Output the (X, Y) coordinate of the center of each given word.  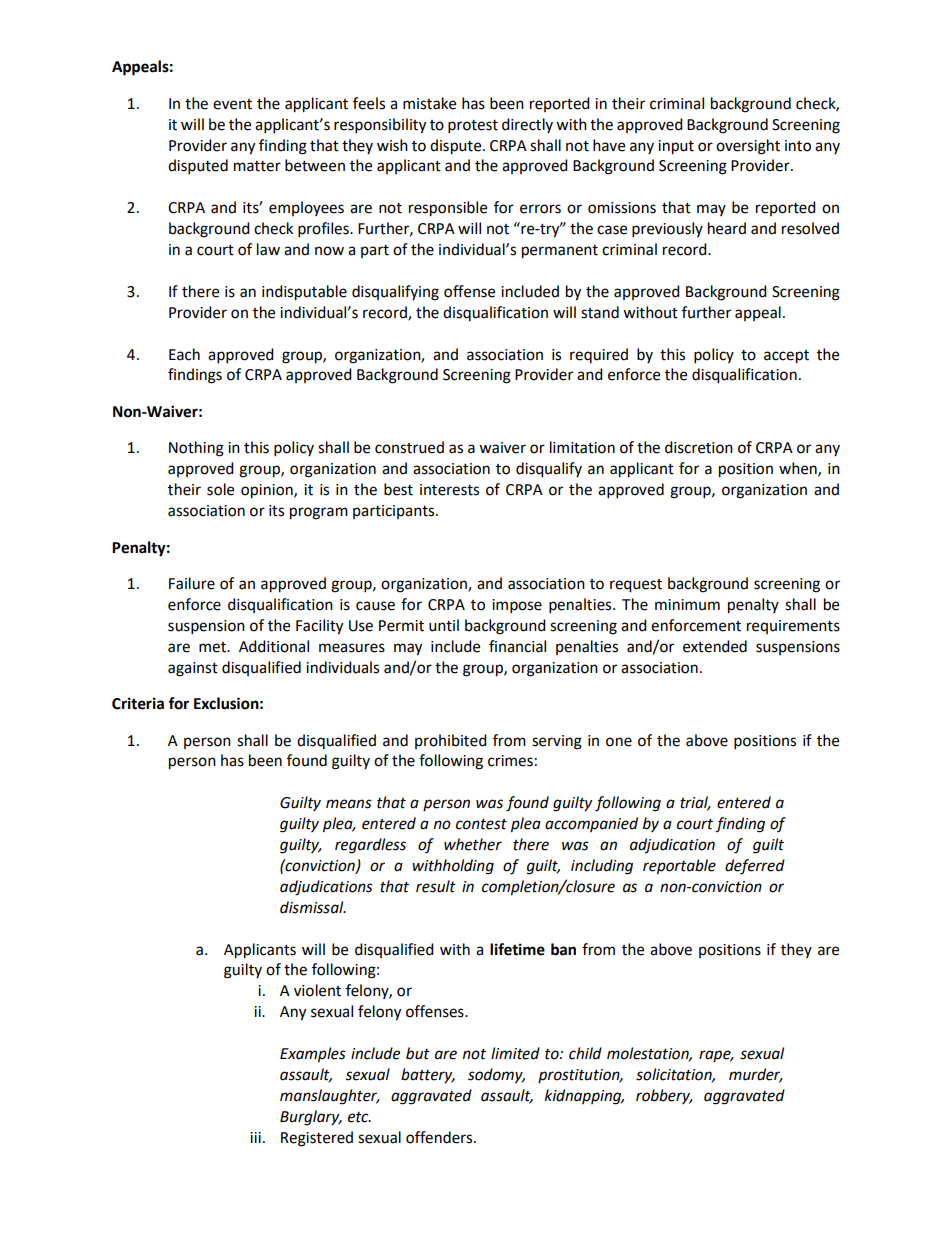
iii (255, 1137)
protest (473, 127)
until (444, 625)
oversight (748, 147)
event (232, 104)
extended (715, 646)
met (213, 647)
